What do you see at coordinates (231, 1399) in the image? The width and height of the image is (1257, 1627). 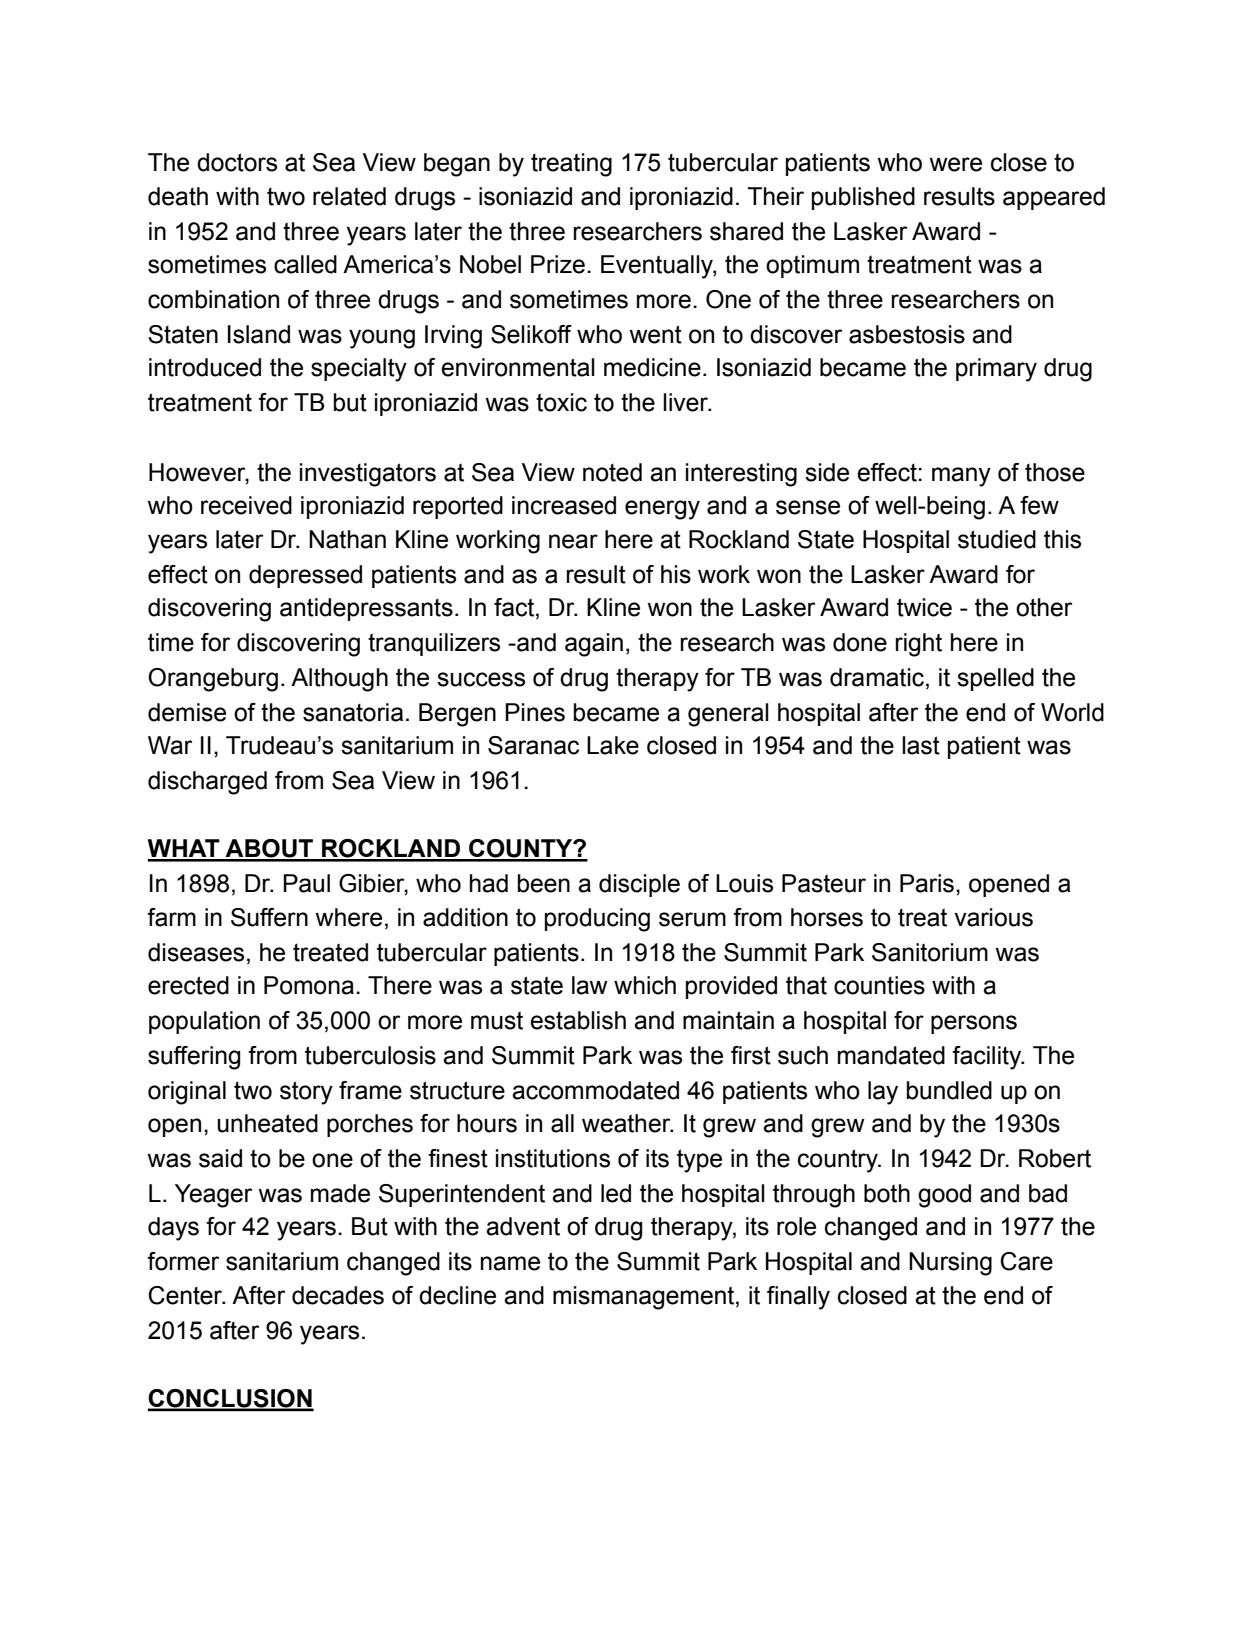 I see `CONCLUSION` at bounding box center [231, 1399].
